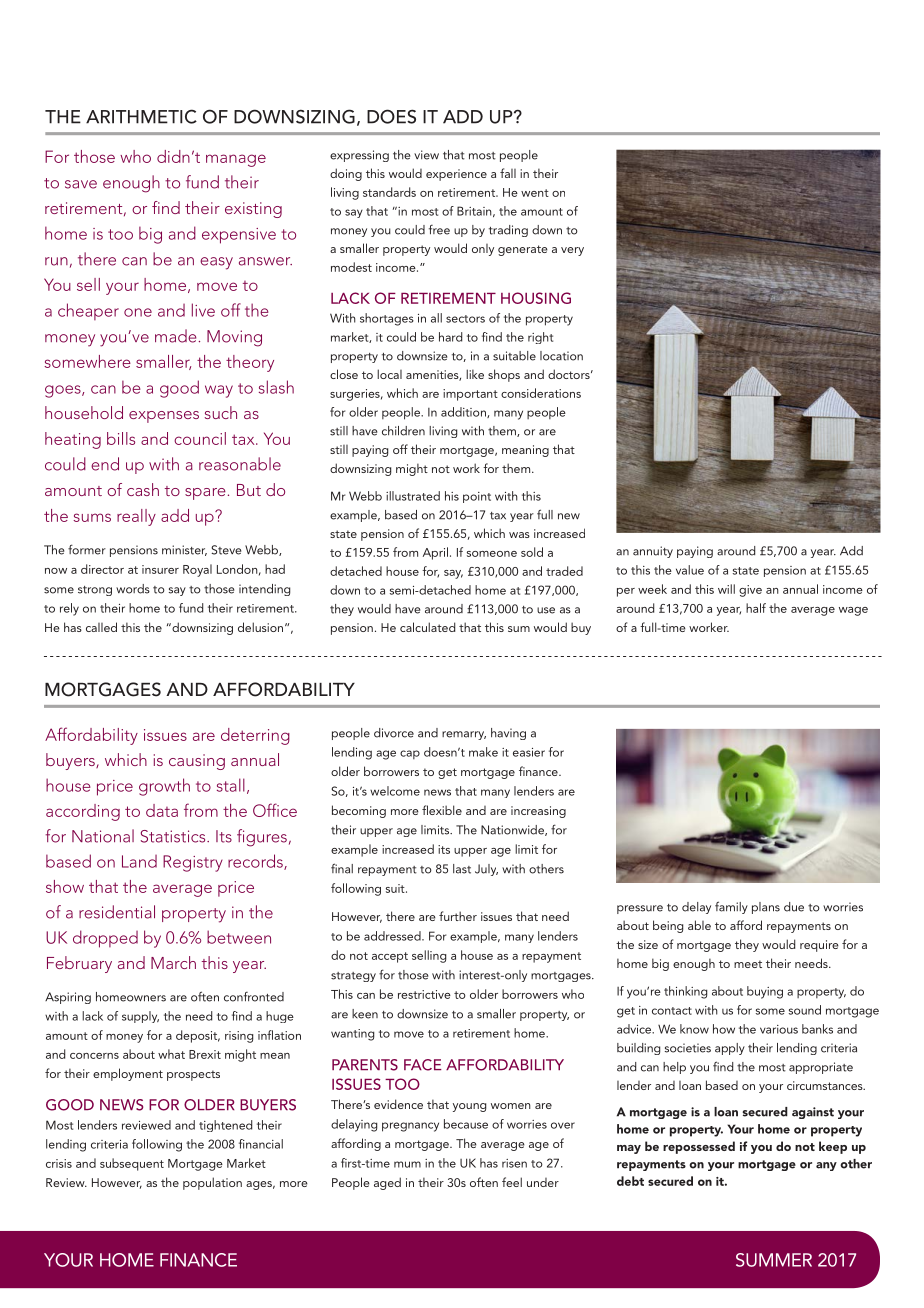  I want to click on value, so click(690, 570).
